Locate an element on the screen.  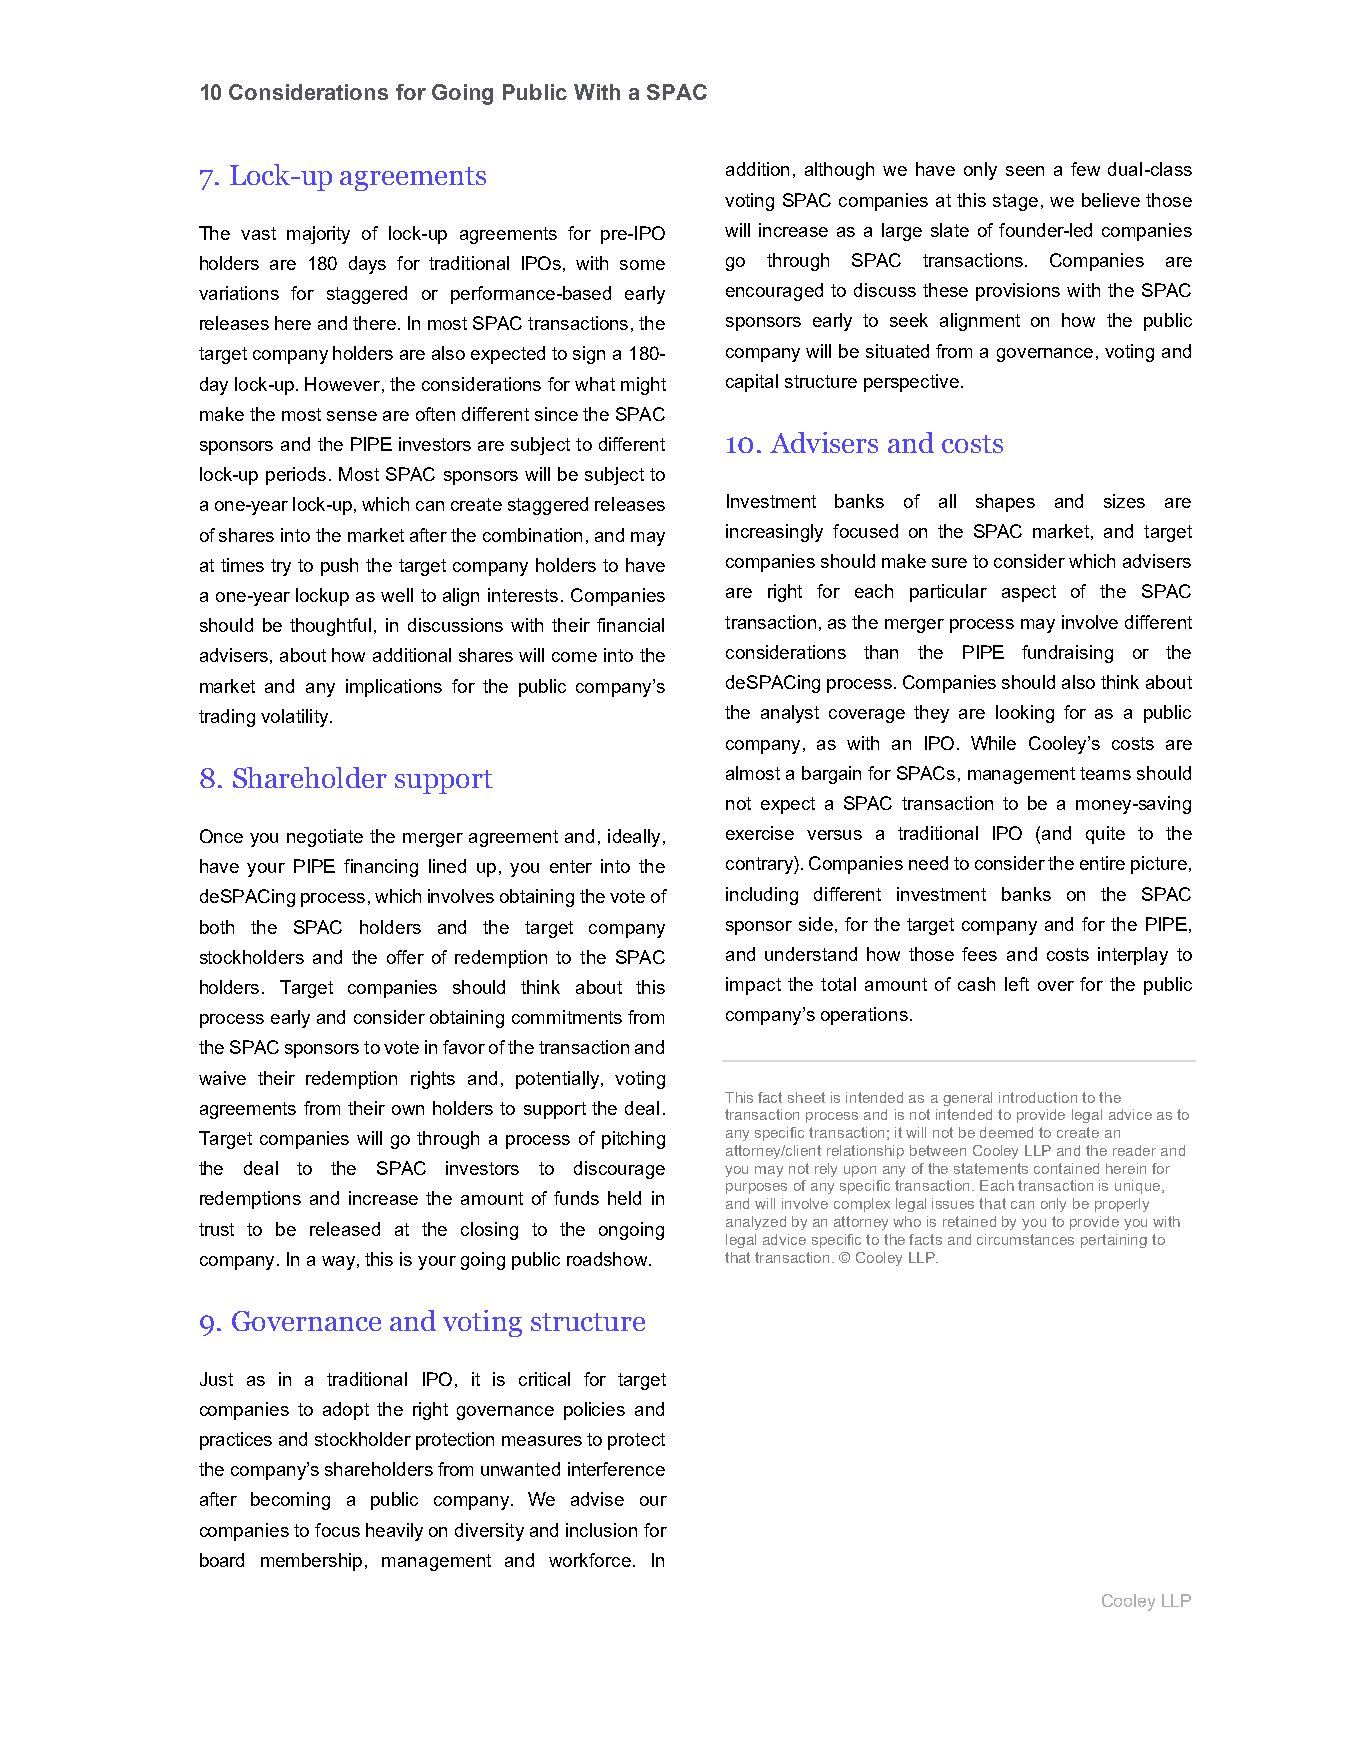
some is located at coordinates (642, 265).
